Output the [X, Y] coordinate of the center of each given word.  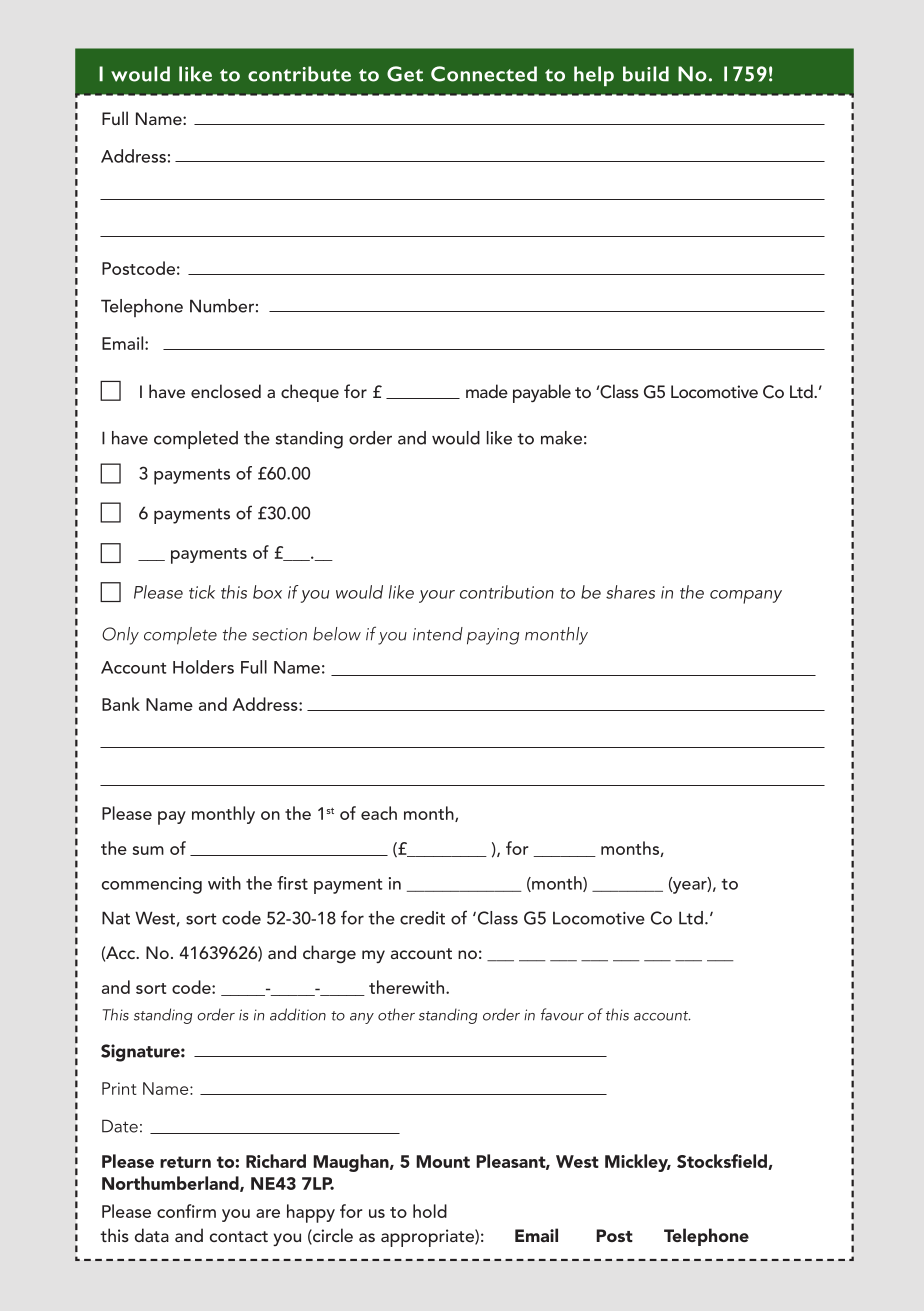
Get [405, 74]
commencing [152, 885]
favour [562, 1014]
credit [422, 918]
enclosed [226, 391]
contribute [299, 74]
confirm [186, 1211]
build [646, 74]
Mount [443, 1161]
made [487, 391]
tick [202, 592]
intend [438, 634]
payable [542, 393]
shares [630, 592]
